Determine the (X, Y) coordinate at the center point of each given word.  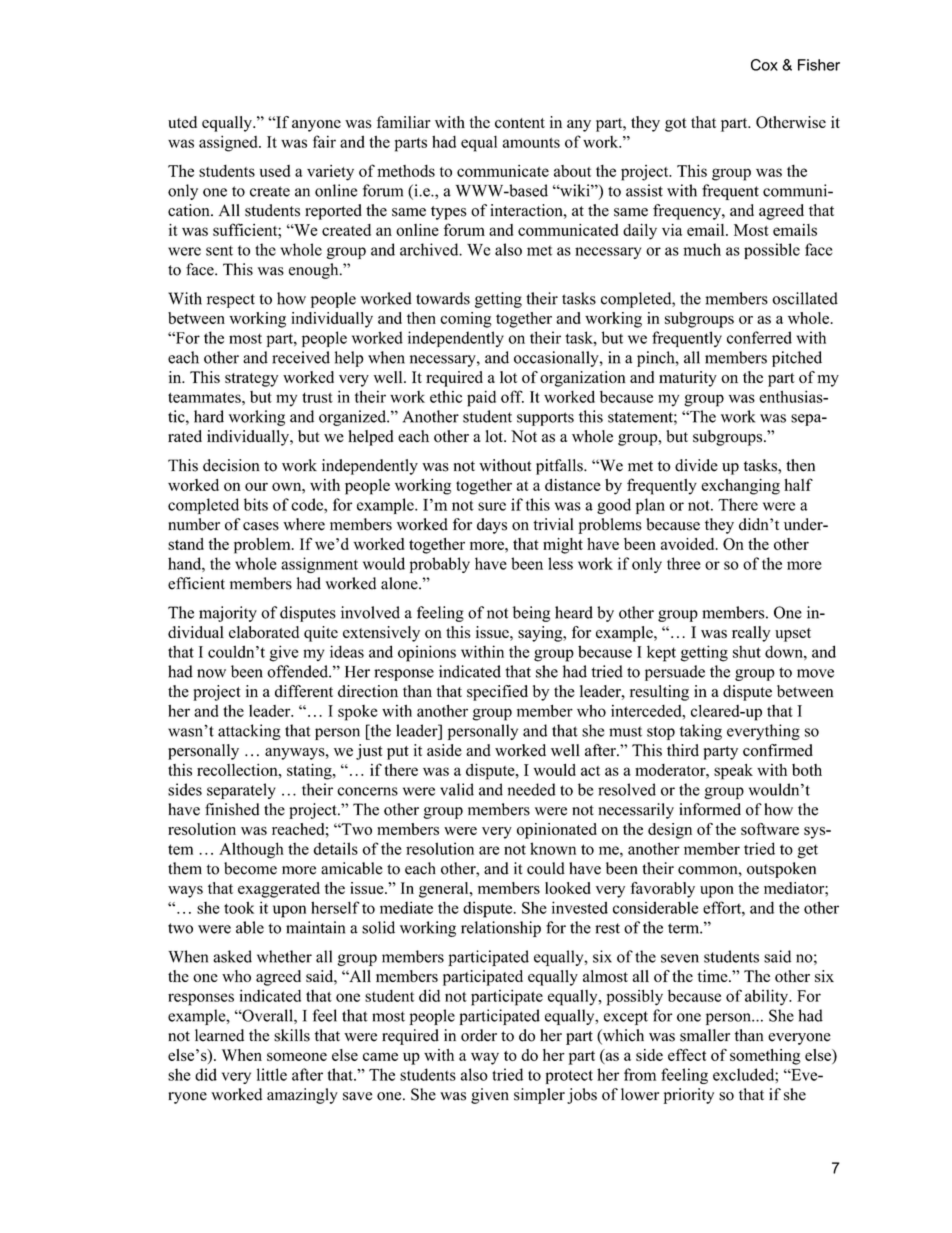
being (531, 614)
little (272, 1074)
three (684, 563)
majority (228, 614)
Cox (764, 65)
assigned (229, 143)
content (520, 123)
